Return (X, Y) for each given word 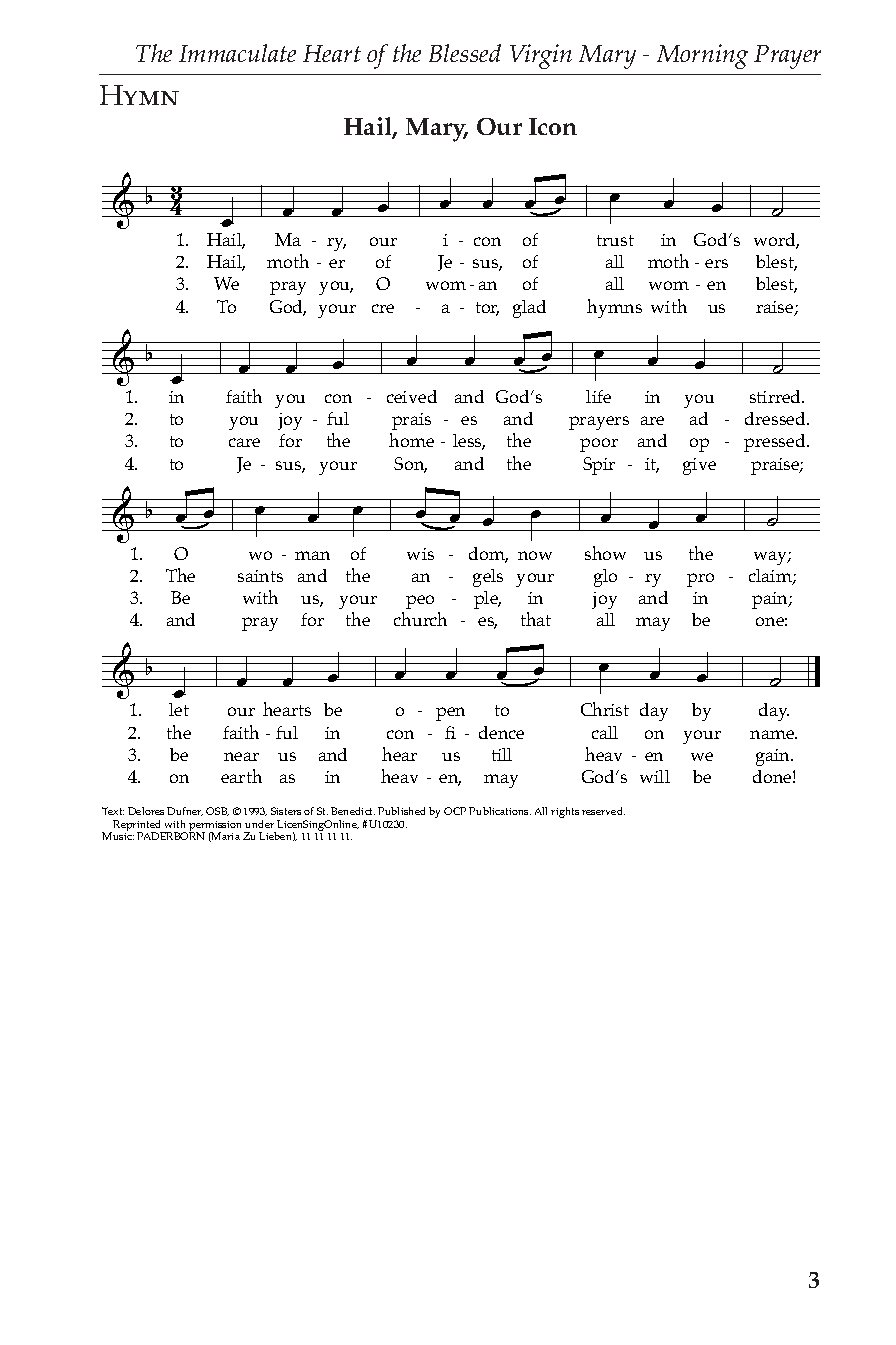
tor (487, 309)
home (411, 440)
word (776, 241)
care (244, 442)
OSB (217, 811)
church (420, 619)
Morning (702, 56)
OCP (455, 811)
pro (700, 580)
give (699, 466)
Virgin (541, 56)
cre (383, 308)
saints (260, 576)
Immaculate (237, 53)
